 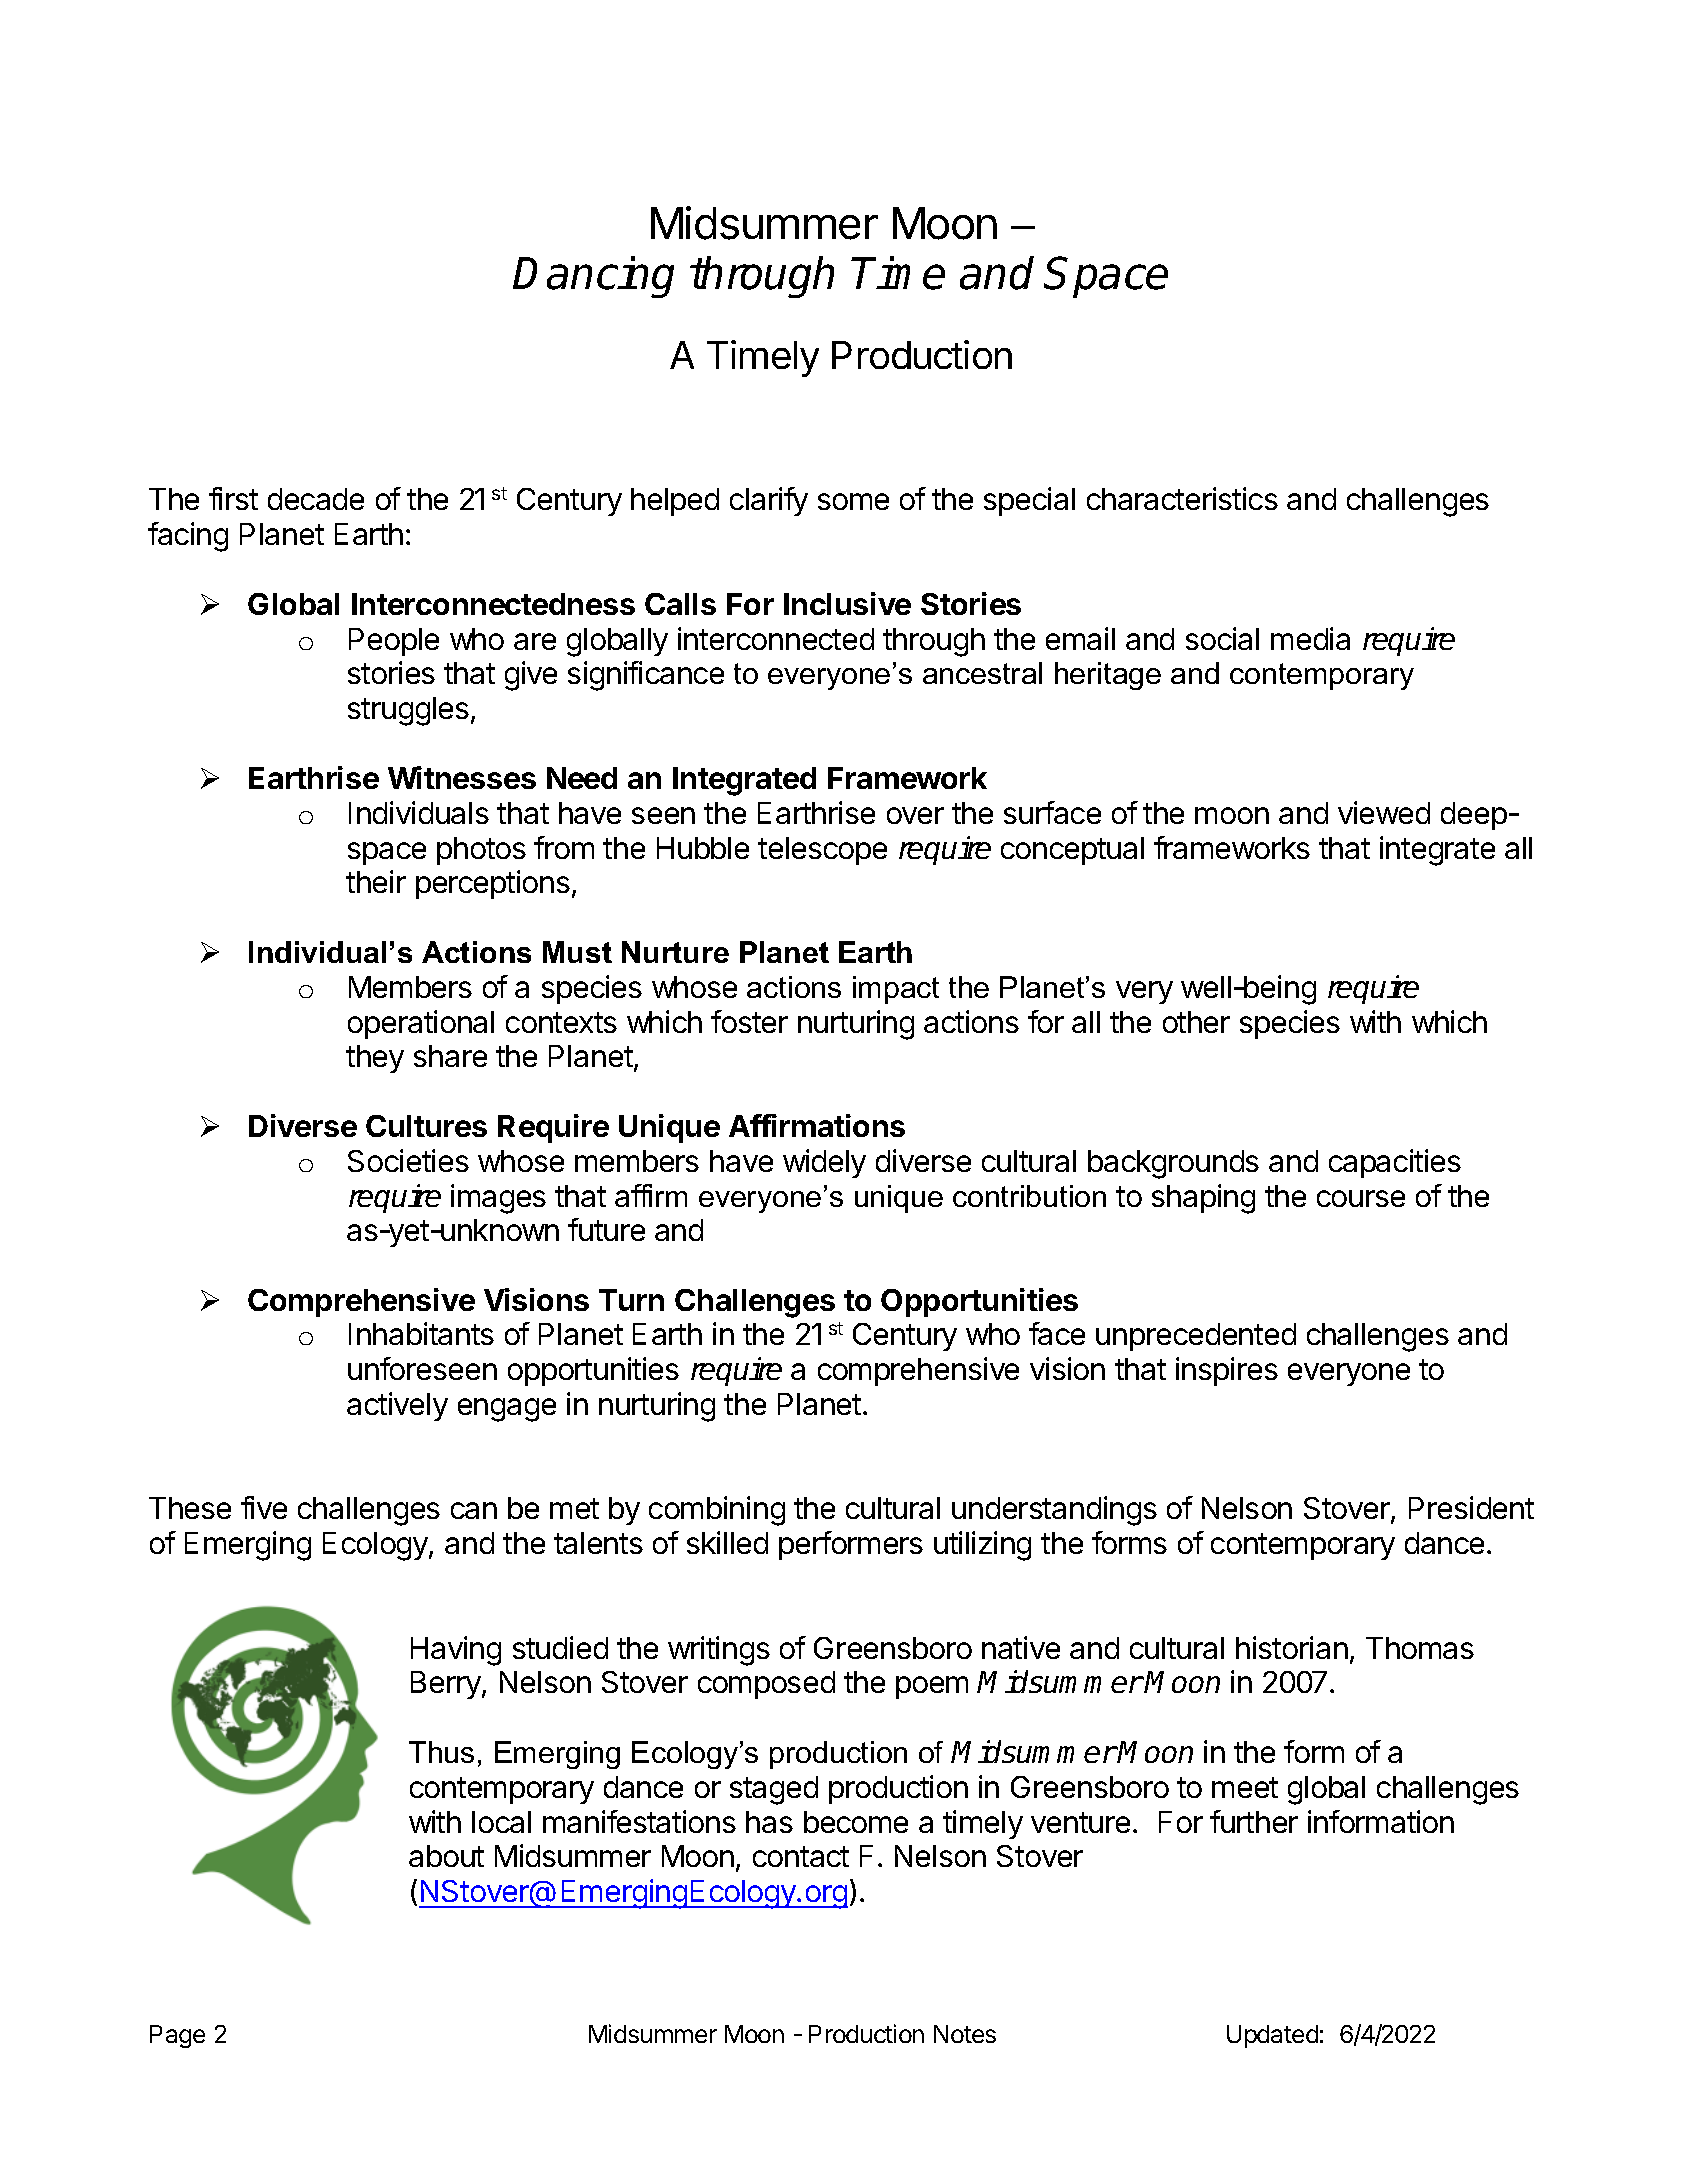 I want to click on characteristics, so click(x=1182, y=498).
